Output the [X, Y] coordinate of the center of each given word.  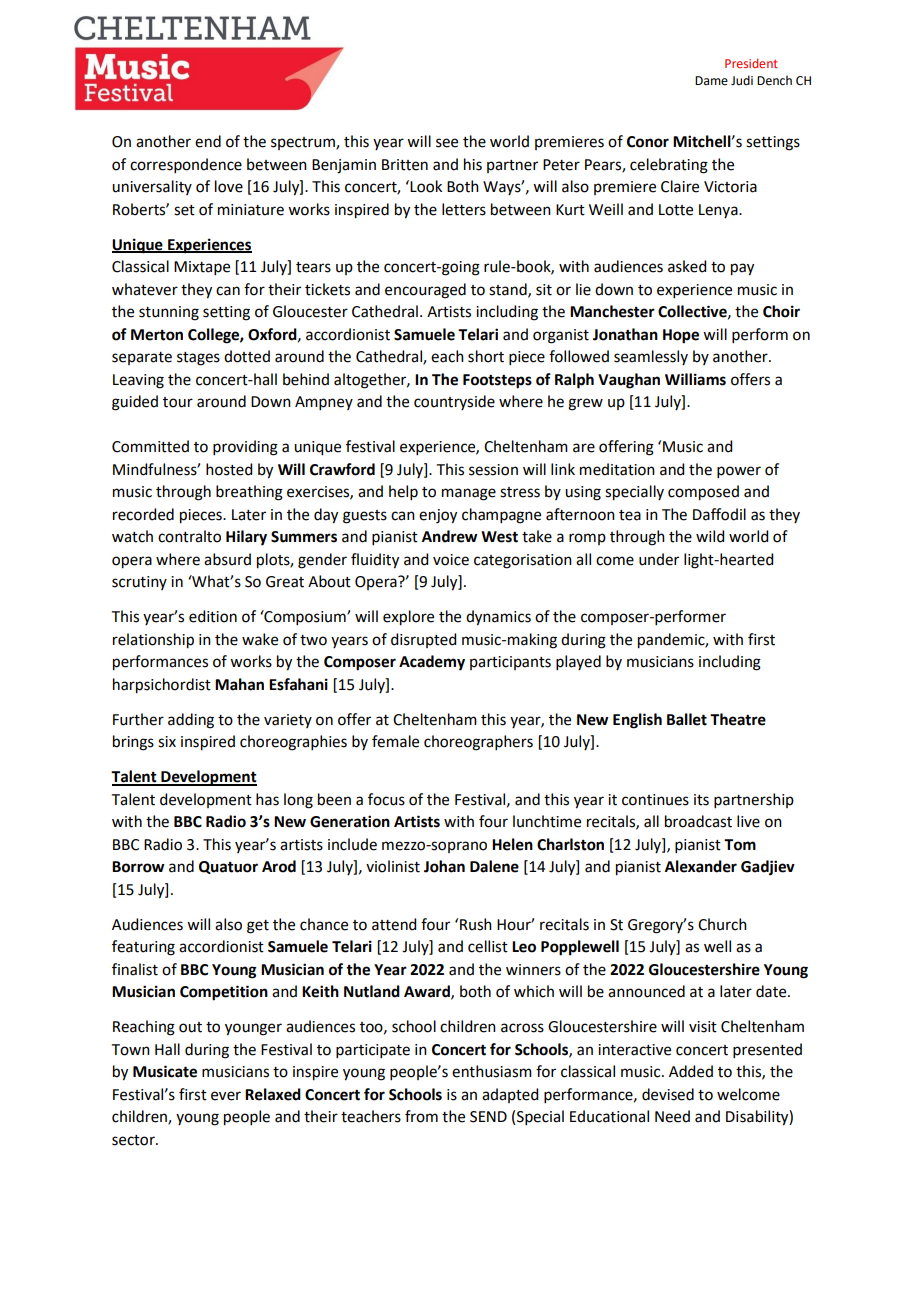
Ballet [687, 719]
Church [722, 924]
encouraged [425, 291]
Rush [476, 924]
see [447, 143]
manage [469, 494]
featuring [143, 948]
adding [191, 721]
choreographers [478, 743]
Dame [711, 81]
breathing [249, 493]
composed [703, 493]
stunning [169, 313]
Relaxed [273, 1094]
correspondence [186, 165]
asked [687, 266]
